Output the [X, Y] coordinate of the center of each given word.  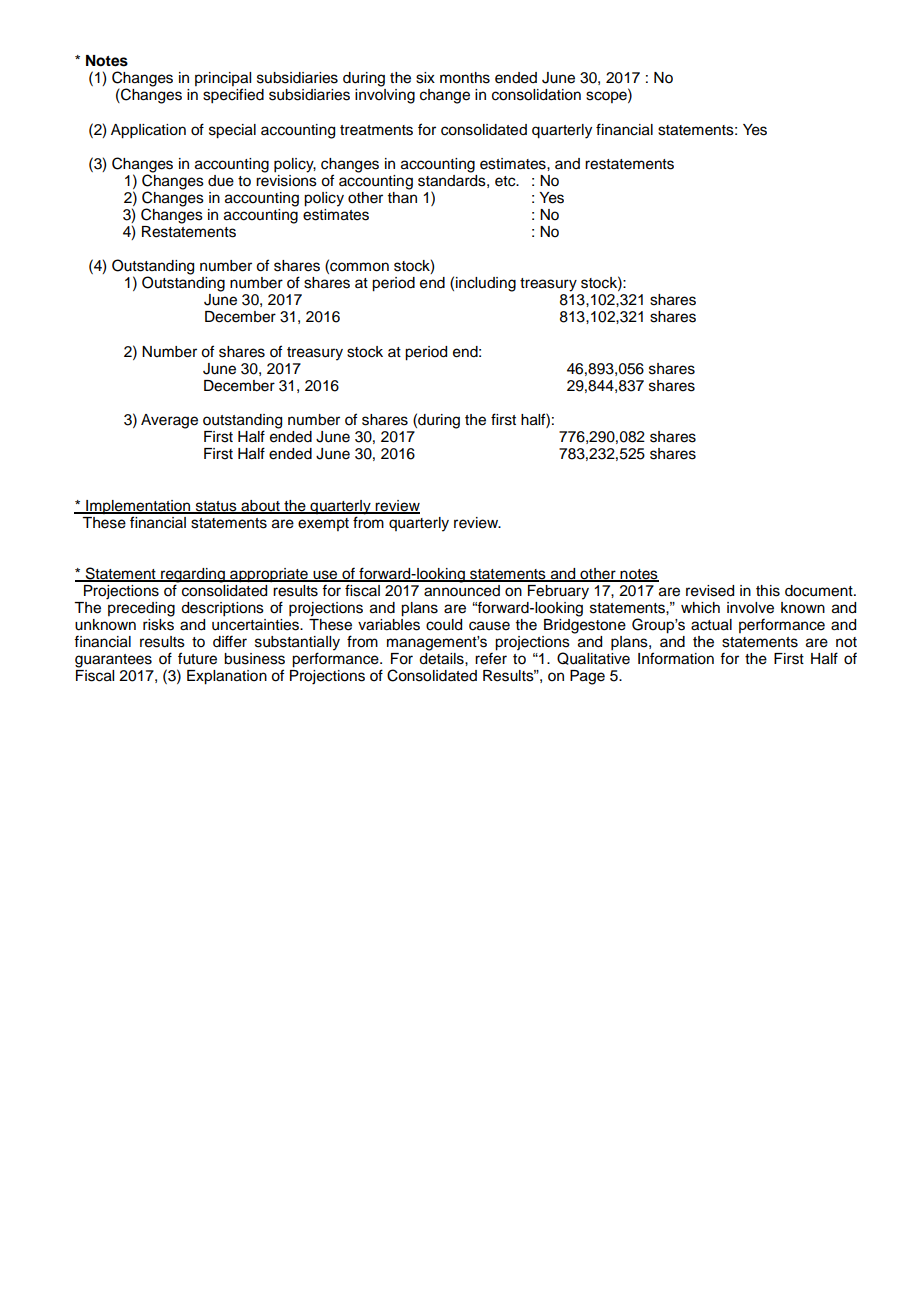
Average [169, 421]
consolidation [536, 95]
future [197, 658]
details [442, 659]
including [486, 284]
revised [710, 591]
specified [233, 96]
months [465, 78]
